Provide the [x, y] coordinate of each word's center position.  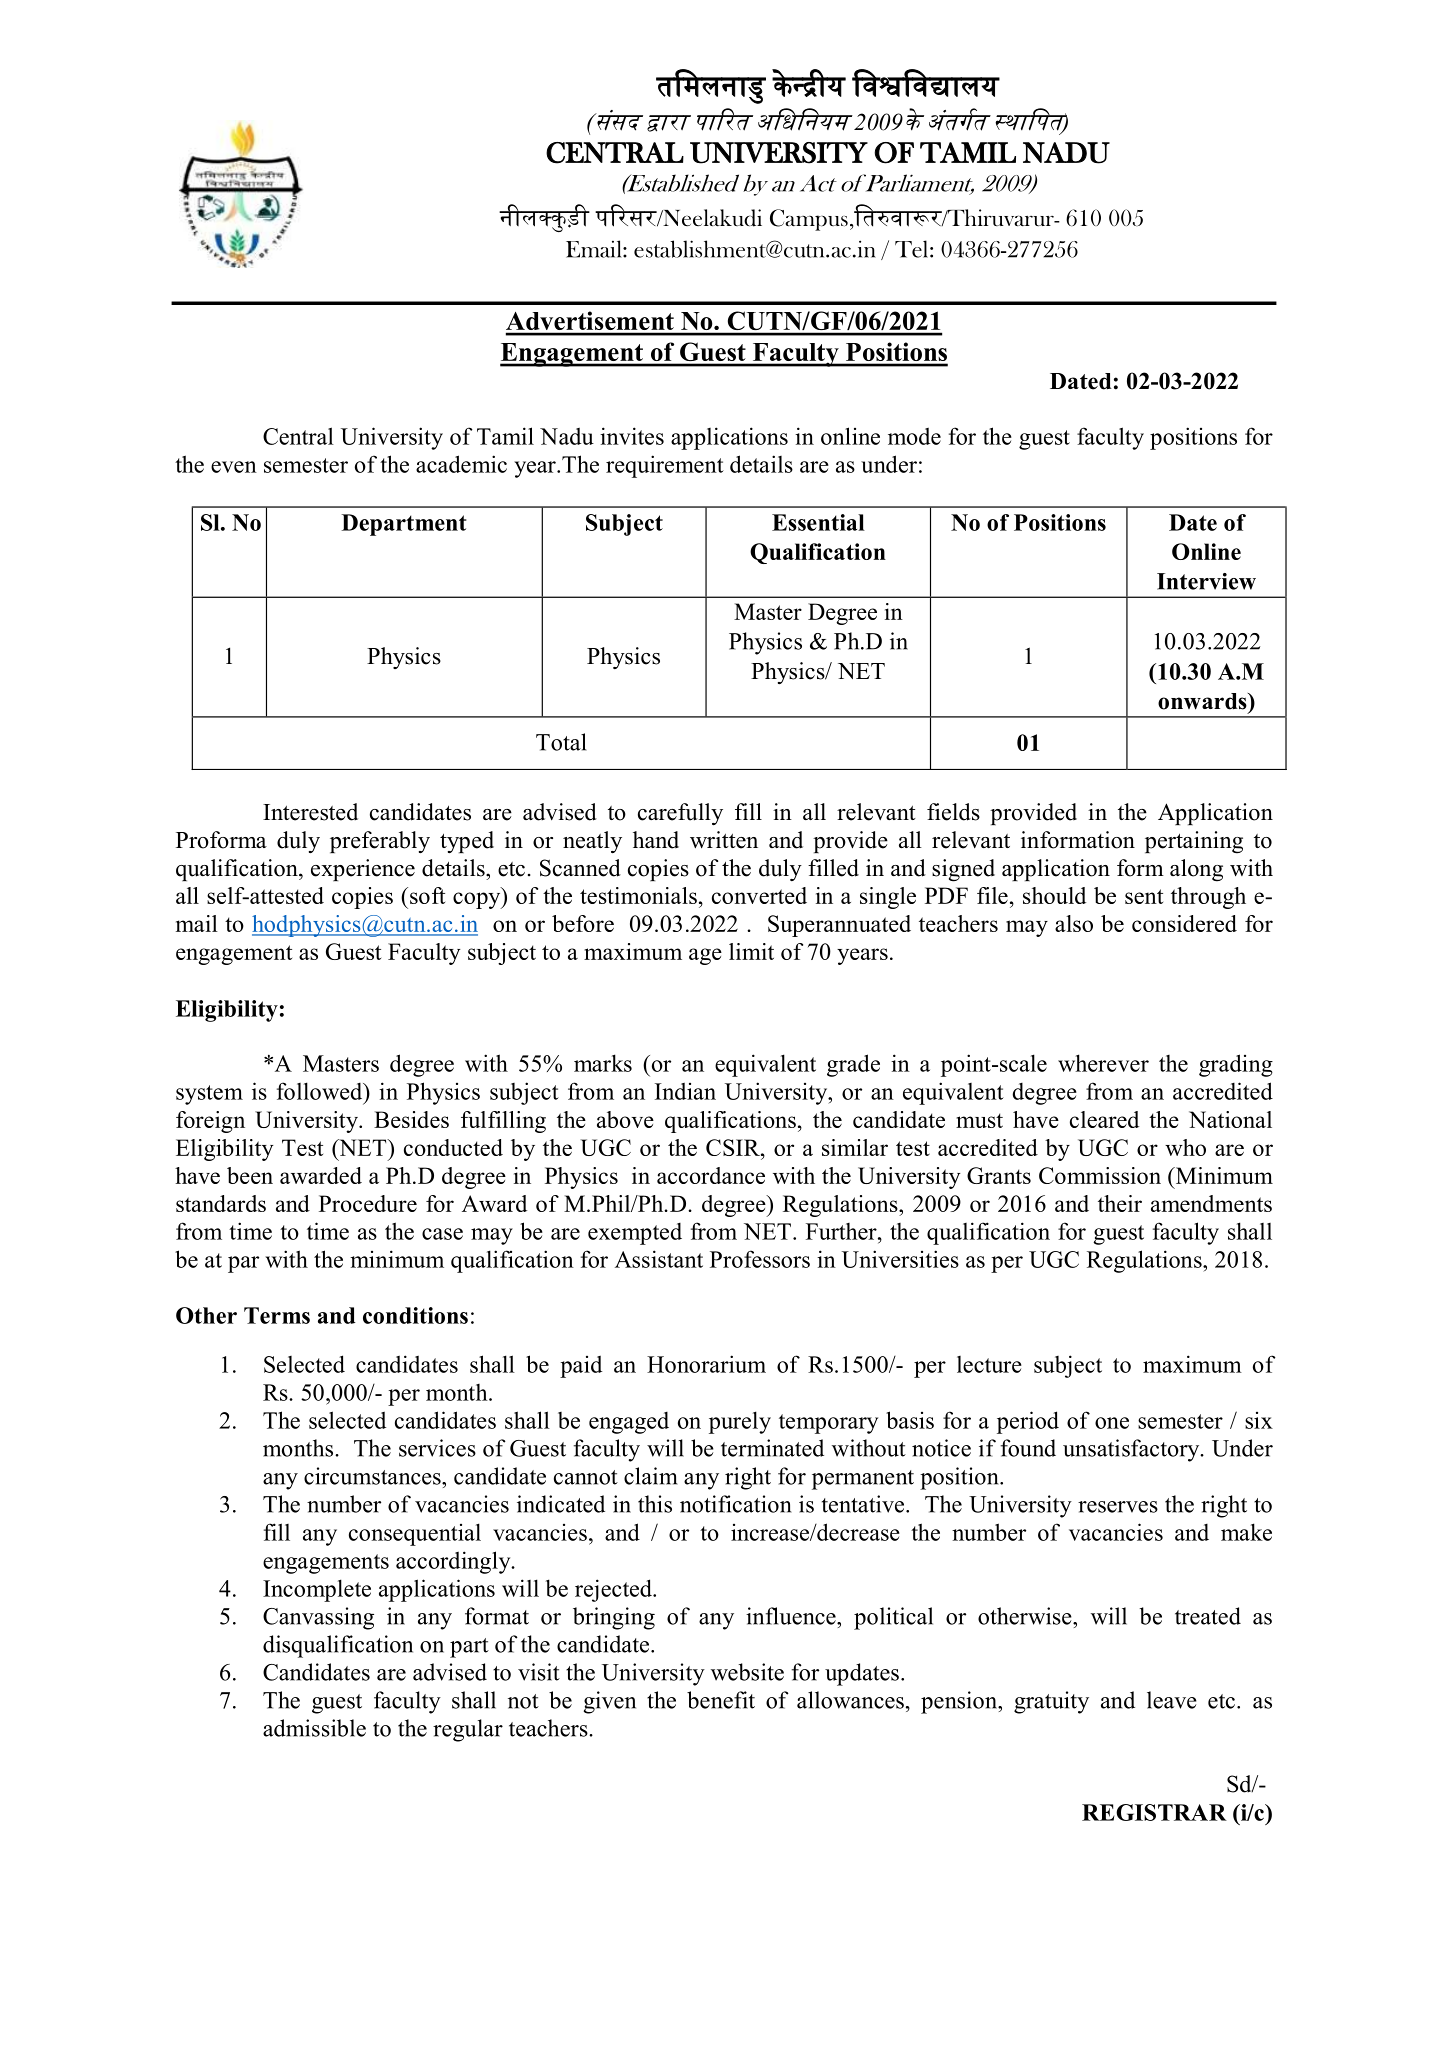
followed [321, 1091]
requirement [665, 466]
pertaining [1194, 842]
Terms [277, 1315]
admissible [314, 1728]
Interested [310, 812]
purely [740, 1422]
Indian [685, 1091]
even [234, 467]
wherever [1103, 1063]
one [1112, 1423]
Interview [1206, 581]
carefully [680, 814]
